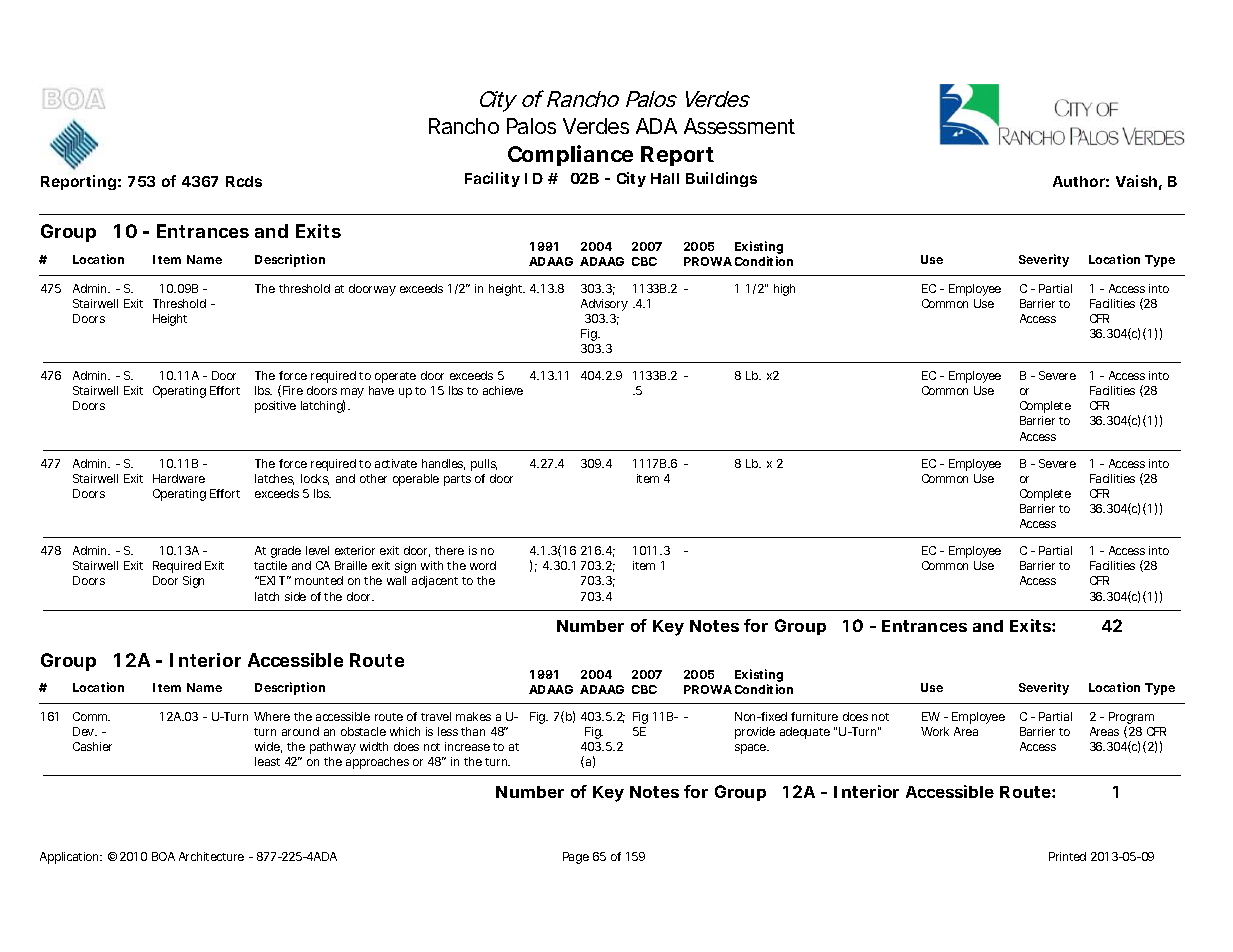  I want to click on Facility, so click(492, 179).
